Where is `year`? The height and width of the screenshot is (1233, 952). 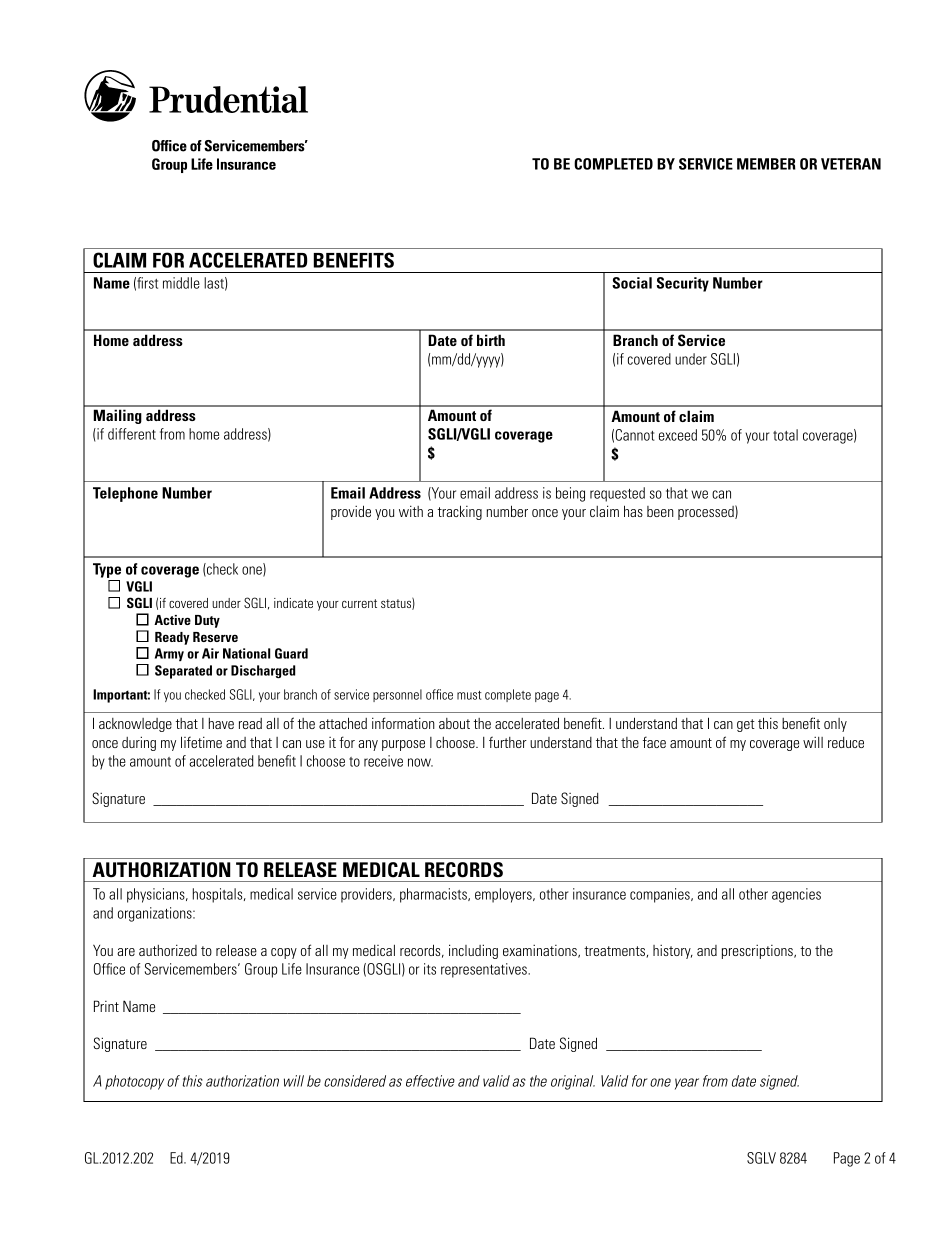 year is located at coordinates (687, 1084).
